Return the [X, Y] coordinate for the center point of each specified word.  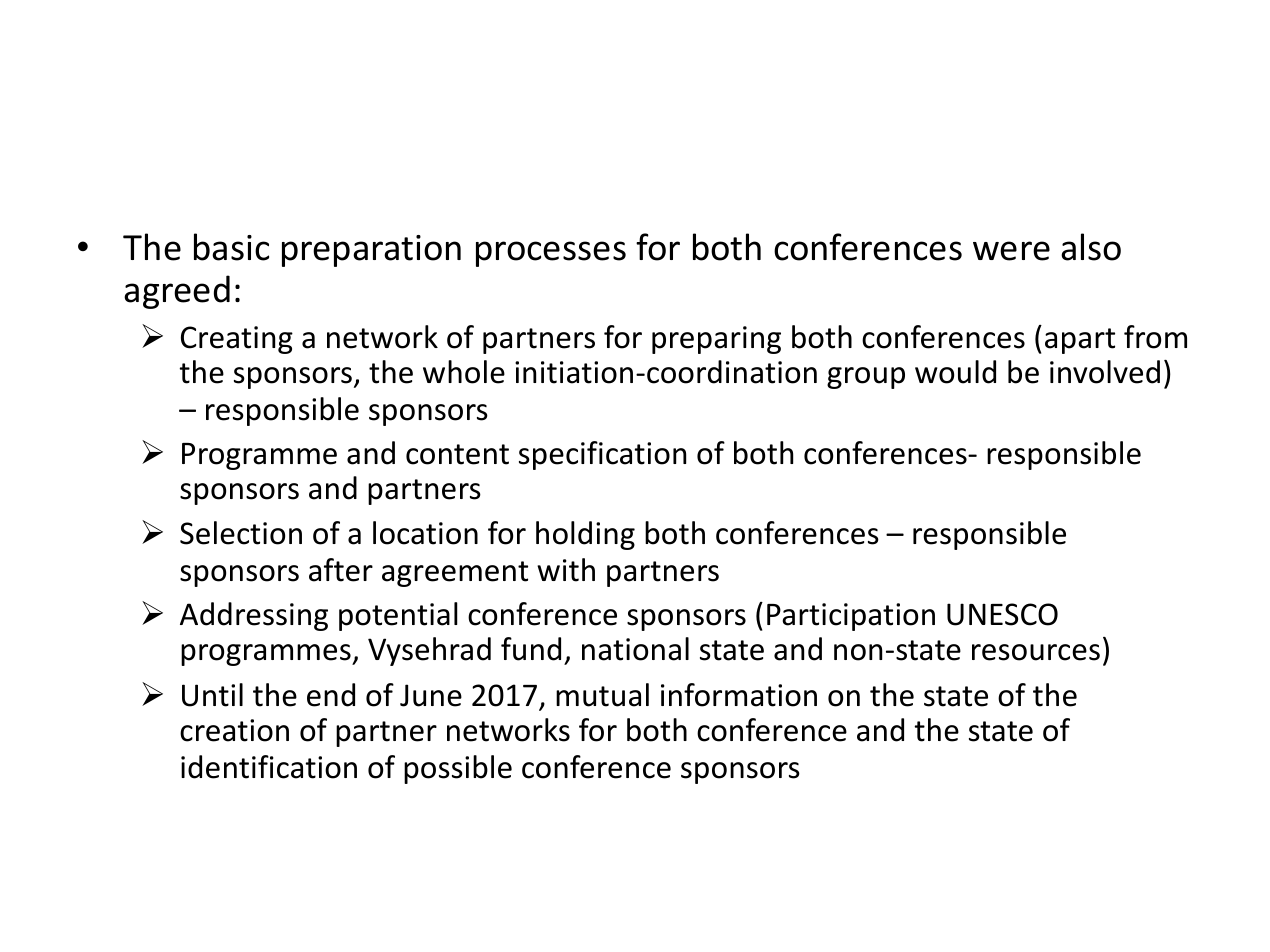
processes [551, 254]
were [1011, 251]
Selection [241, 533]
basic [231, 247]
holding [585, 535]
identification [269, 767]
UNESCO [1002, 614]
